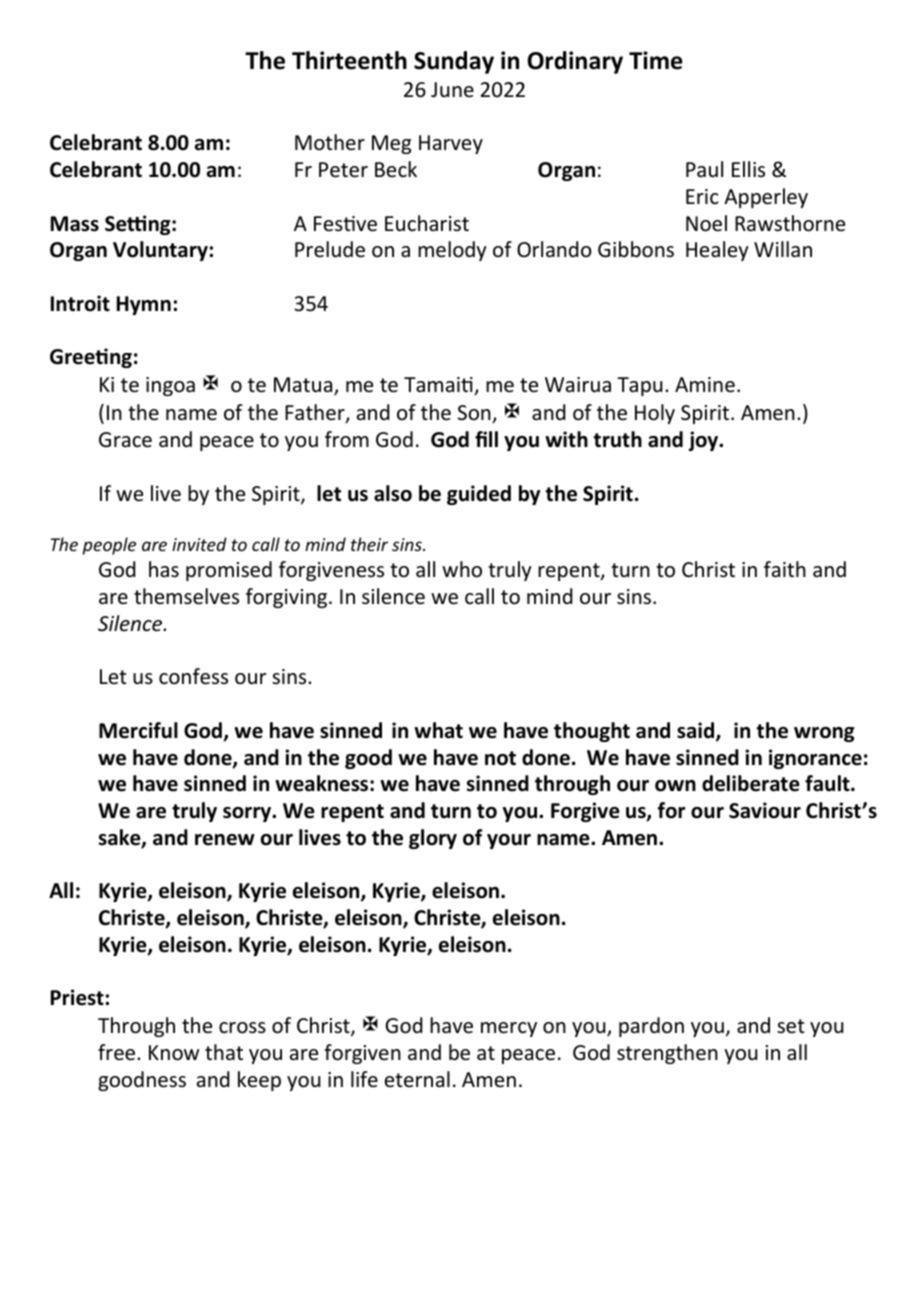  What do you see at coordinates (452, 89) in the screenshot?
I see `June` at bounding box center [452, 89].
